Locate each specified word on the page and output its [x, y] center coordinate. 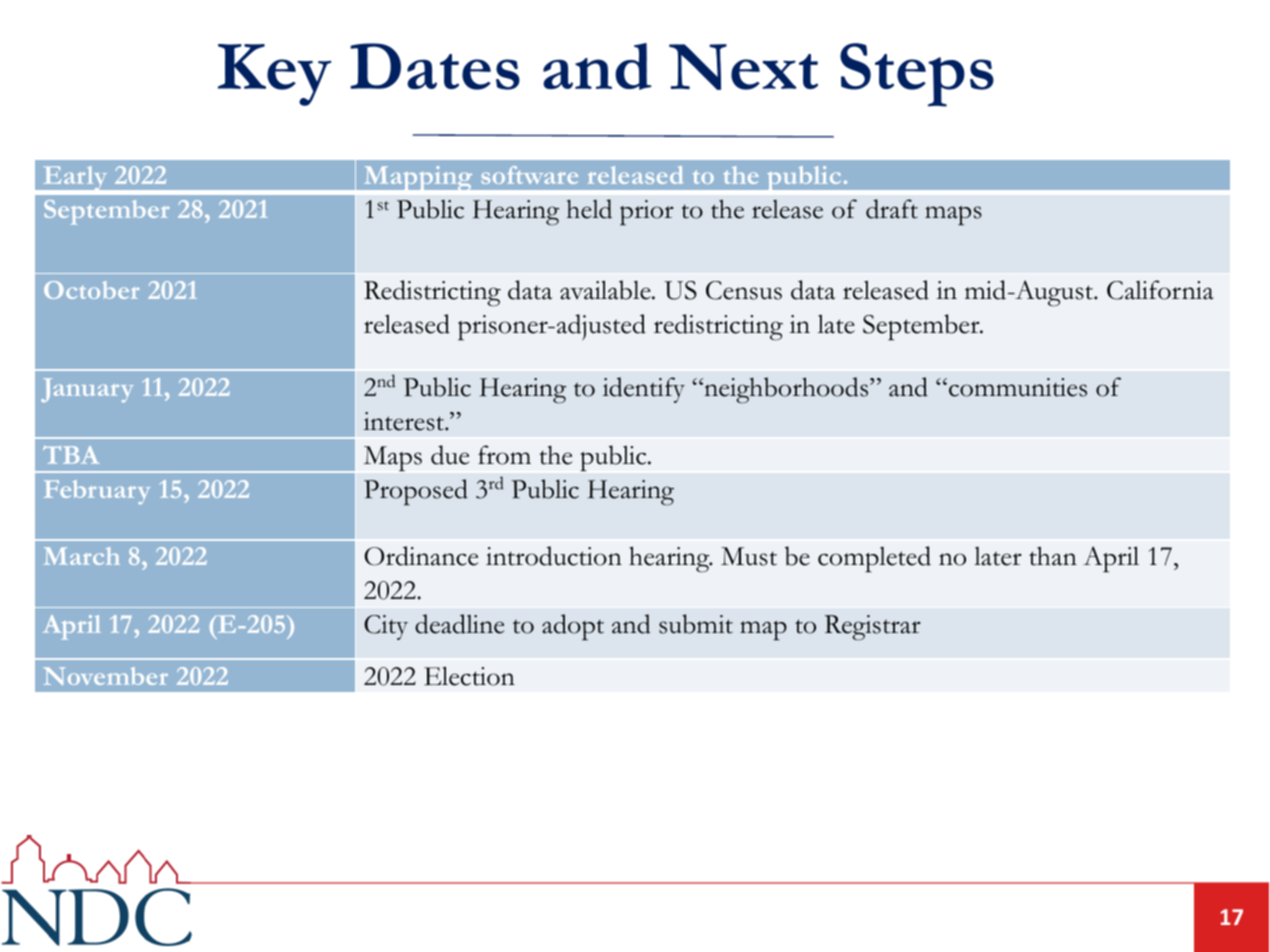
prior [647, 212]
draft [892, 209]
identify [644, 390]
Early [75, 180]
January [87, 390]
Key [274, 75]
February [97, 492]
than [1053, 556]
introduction [554, 556]
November [105, 676]
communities [1018, 387]
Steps [917, 75]
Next [743, 67]
